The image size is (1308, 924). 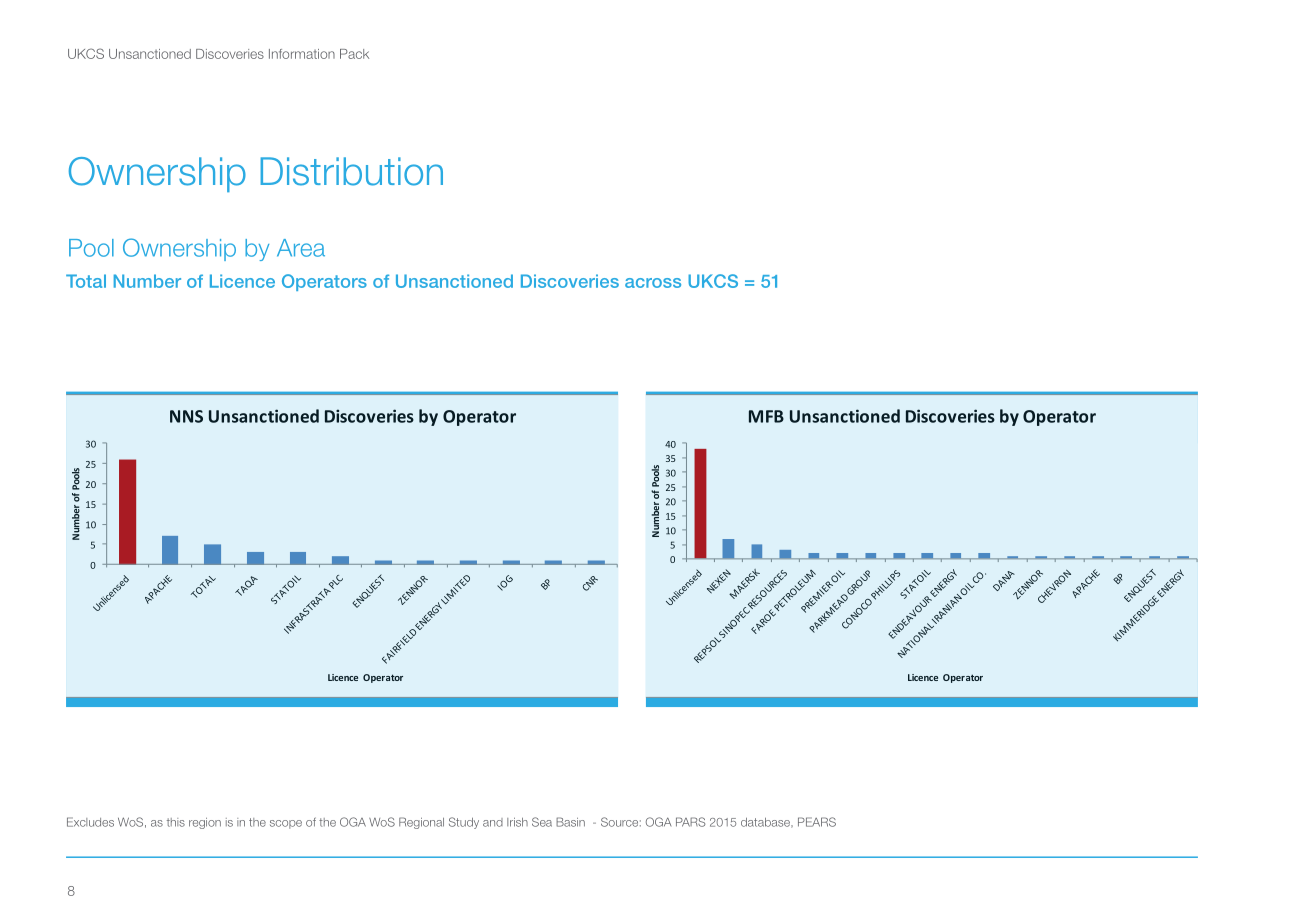 What do you see at coordinates (691, 822) in the screenshot?
I see `PARS` at bounding box center [691, 822].
